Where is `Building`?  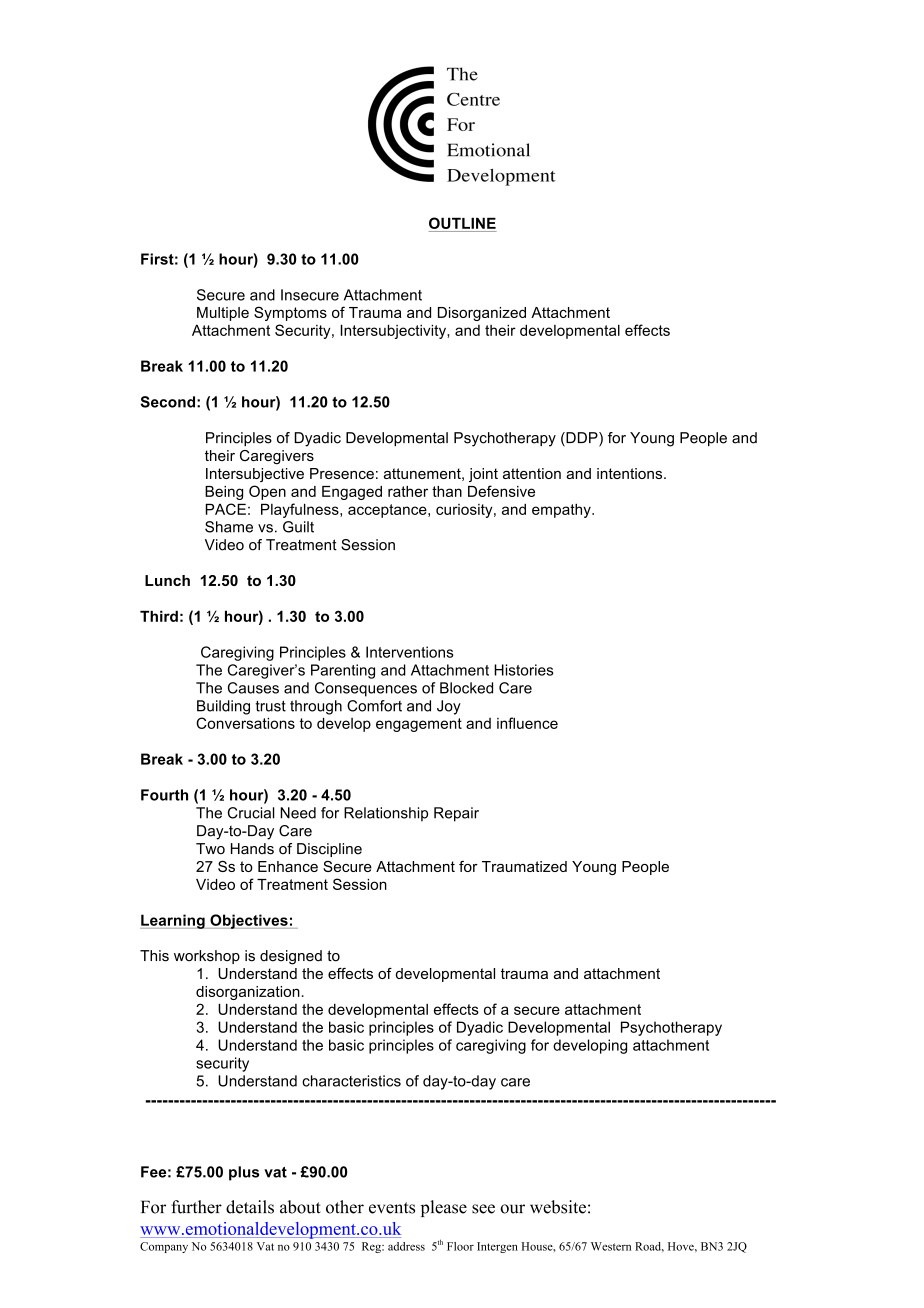 Building is located at coordinates (223, 707).
